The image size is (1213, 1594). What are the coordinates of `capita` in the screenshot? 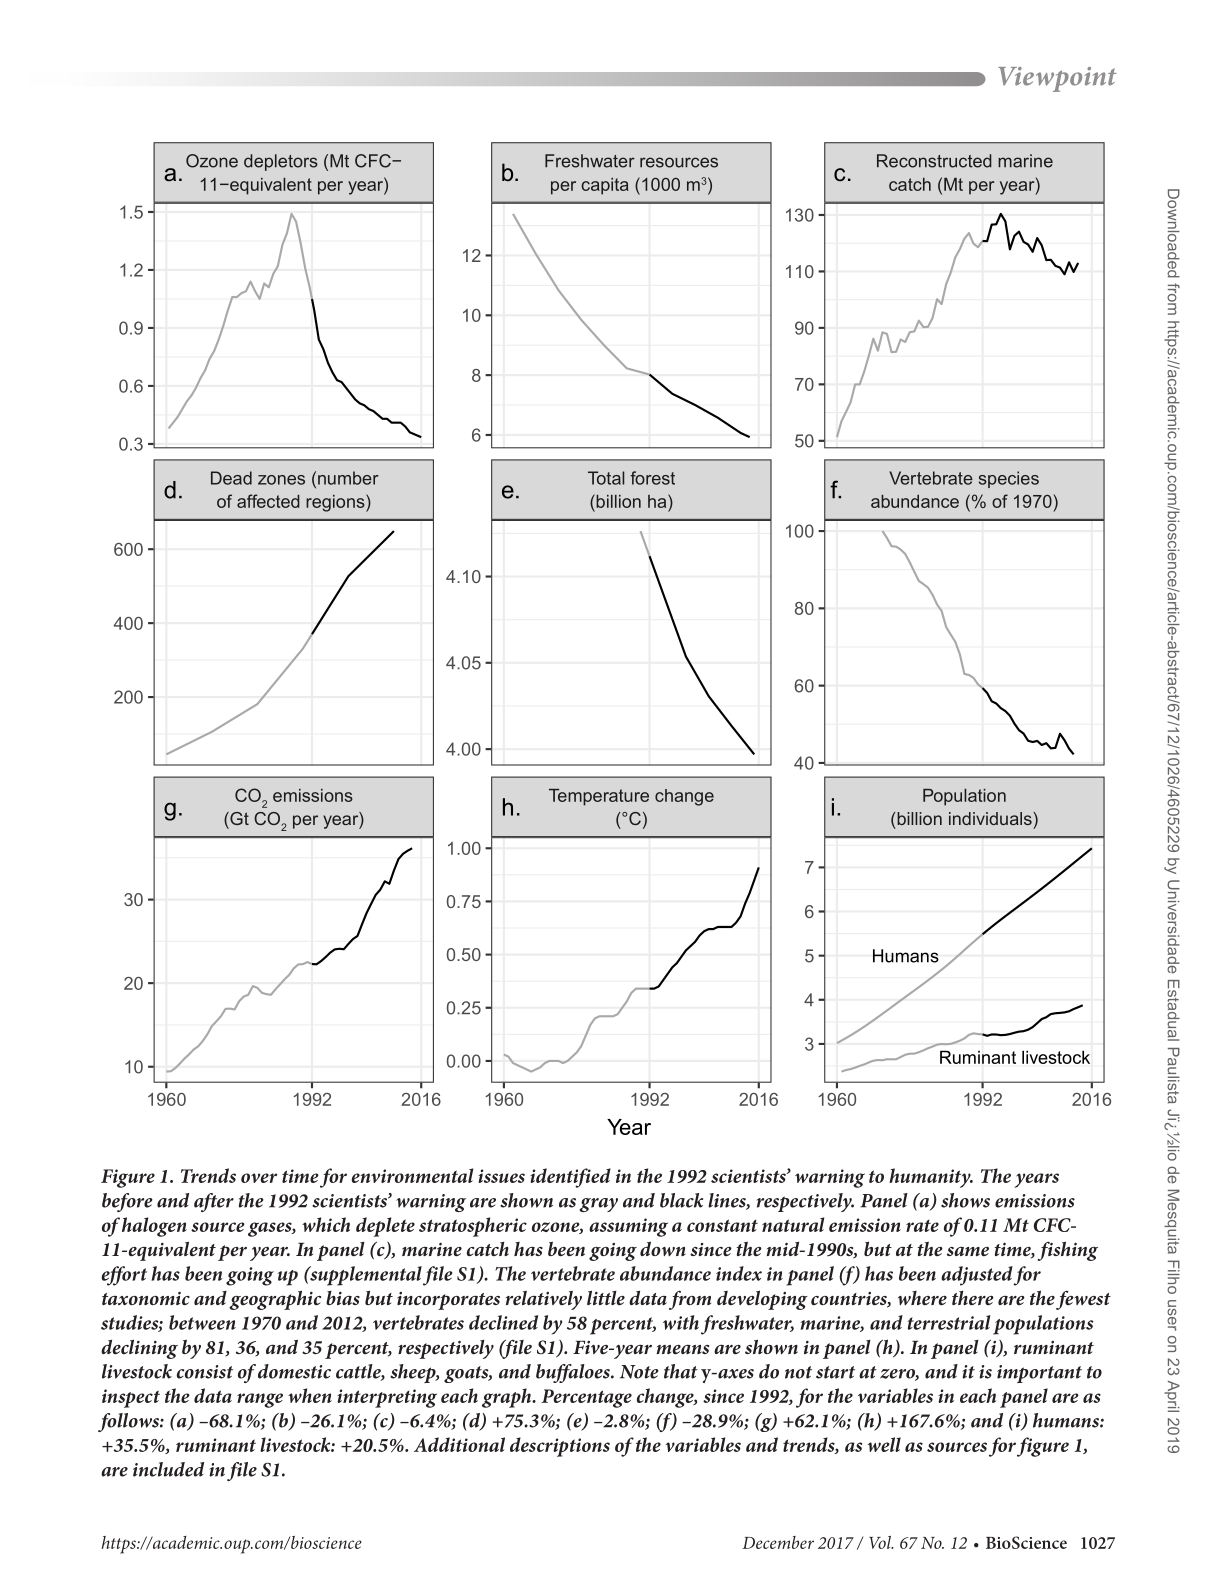 It's located at (605, 186).
